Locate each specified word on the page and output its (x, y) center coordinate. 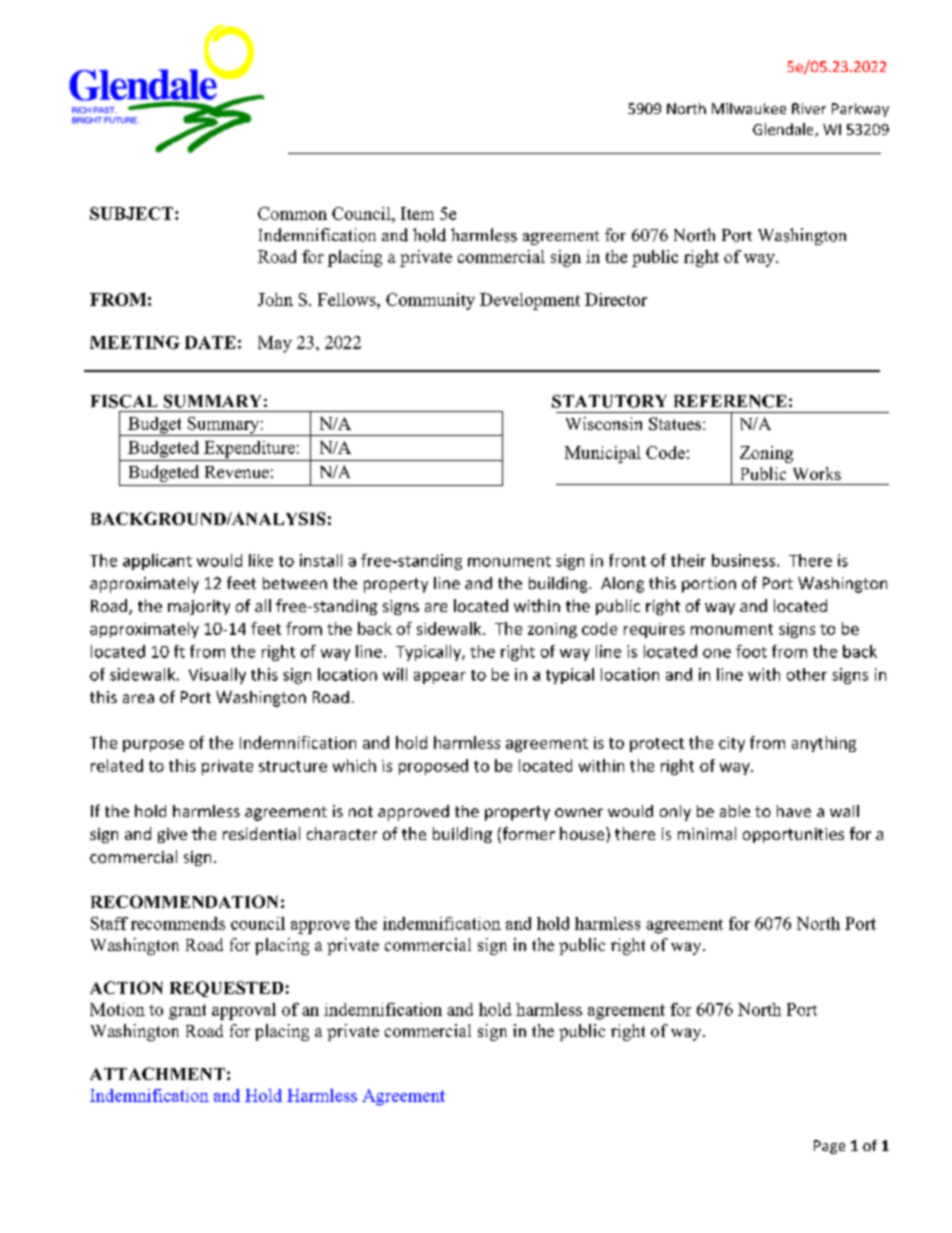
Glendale (784, 130)
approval (244, 1011)
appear (440, 678)
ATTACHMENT (157, 1073)
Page (829, 1147)
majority (199, 607)
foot (751, 651)
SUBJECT (133, 213)
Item (417, 213)
